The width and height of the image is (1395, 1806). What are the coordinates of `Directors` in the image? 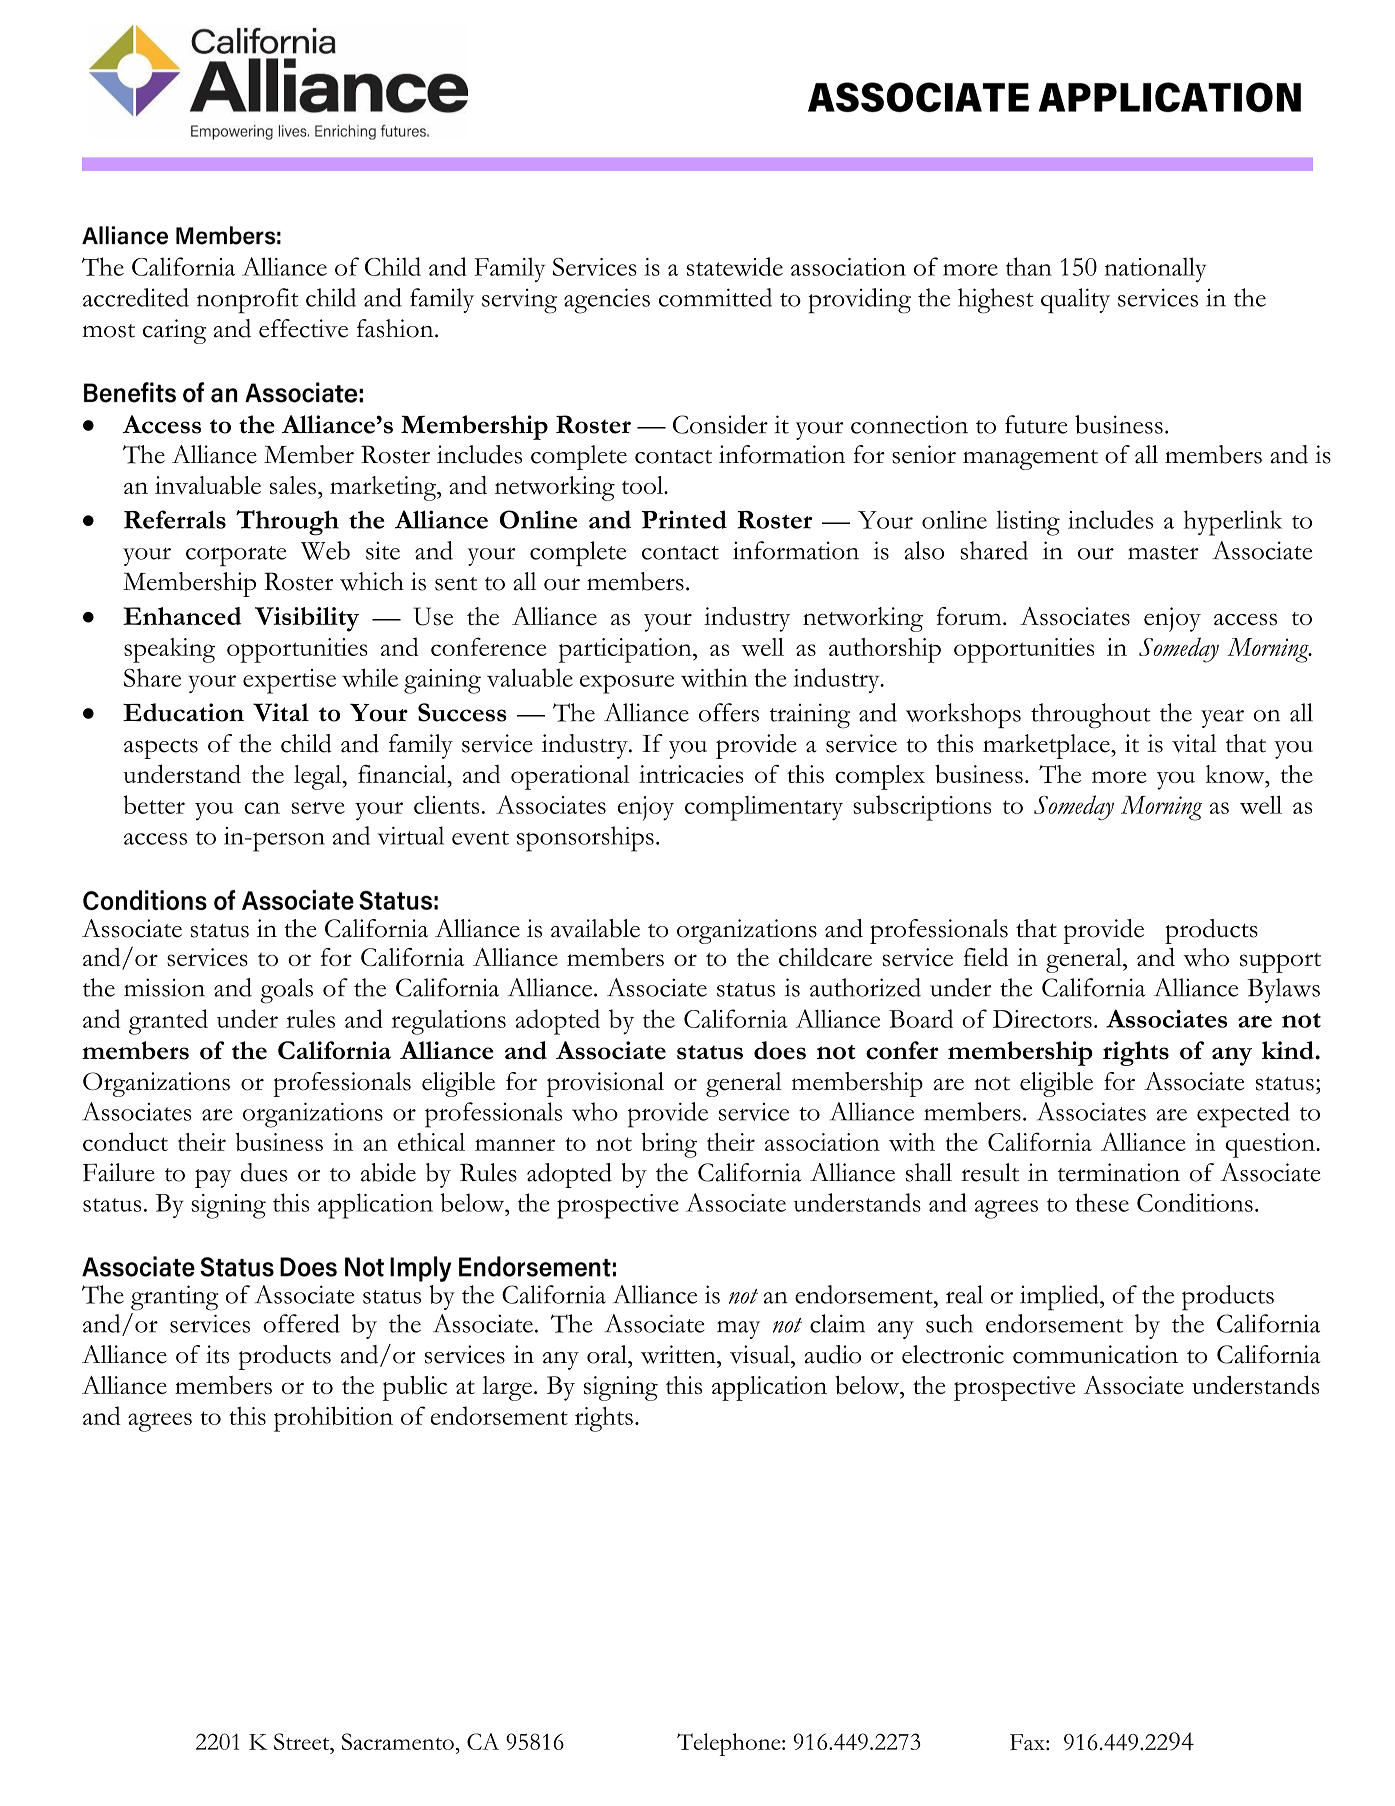 It's located at (1042, 1019).
